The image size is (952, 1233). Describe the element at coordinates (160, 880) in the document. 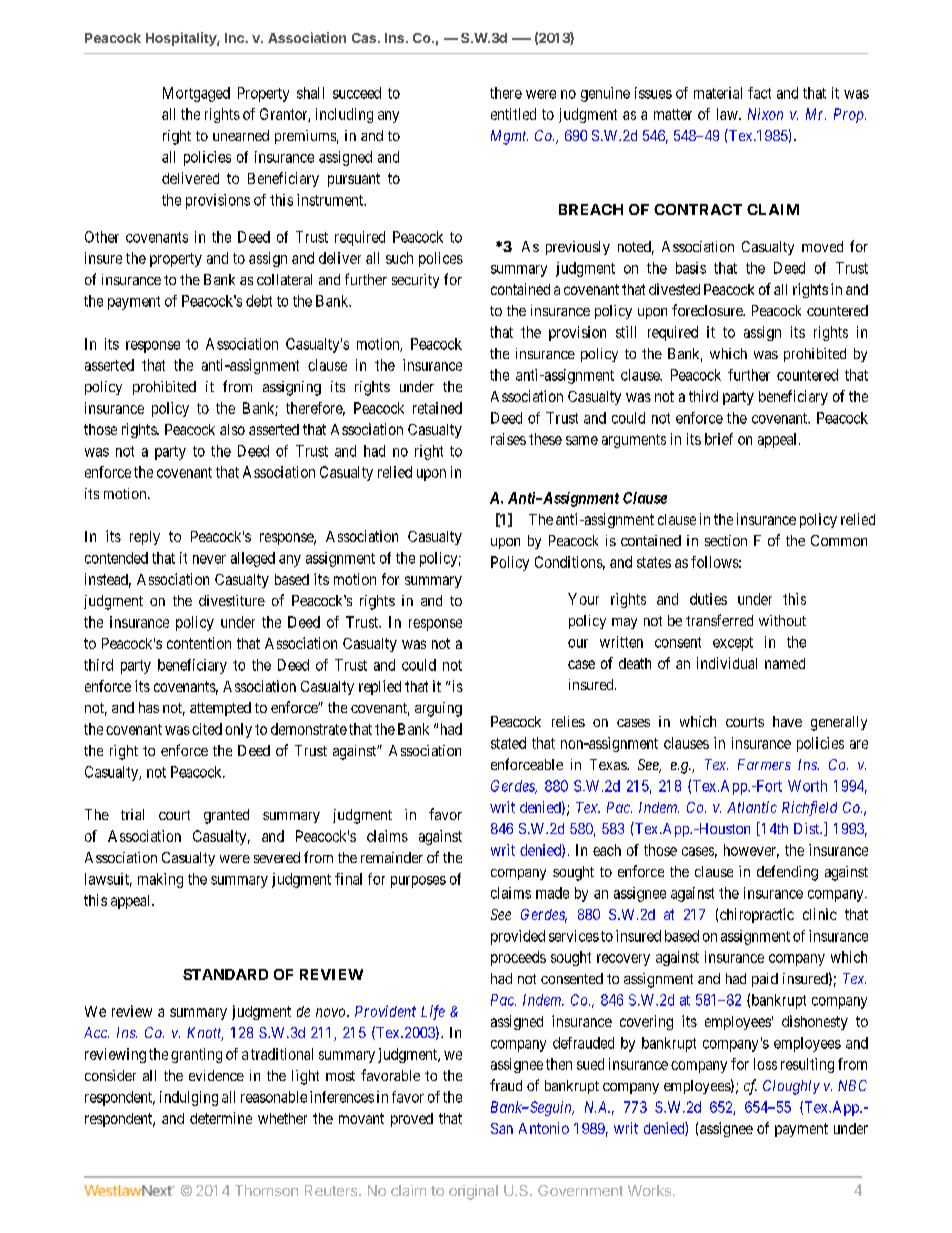

I see `making` at that location.
